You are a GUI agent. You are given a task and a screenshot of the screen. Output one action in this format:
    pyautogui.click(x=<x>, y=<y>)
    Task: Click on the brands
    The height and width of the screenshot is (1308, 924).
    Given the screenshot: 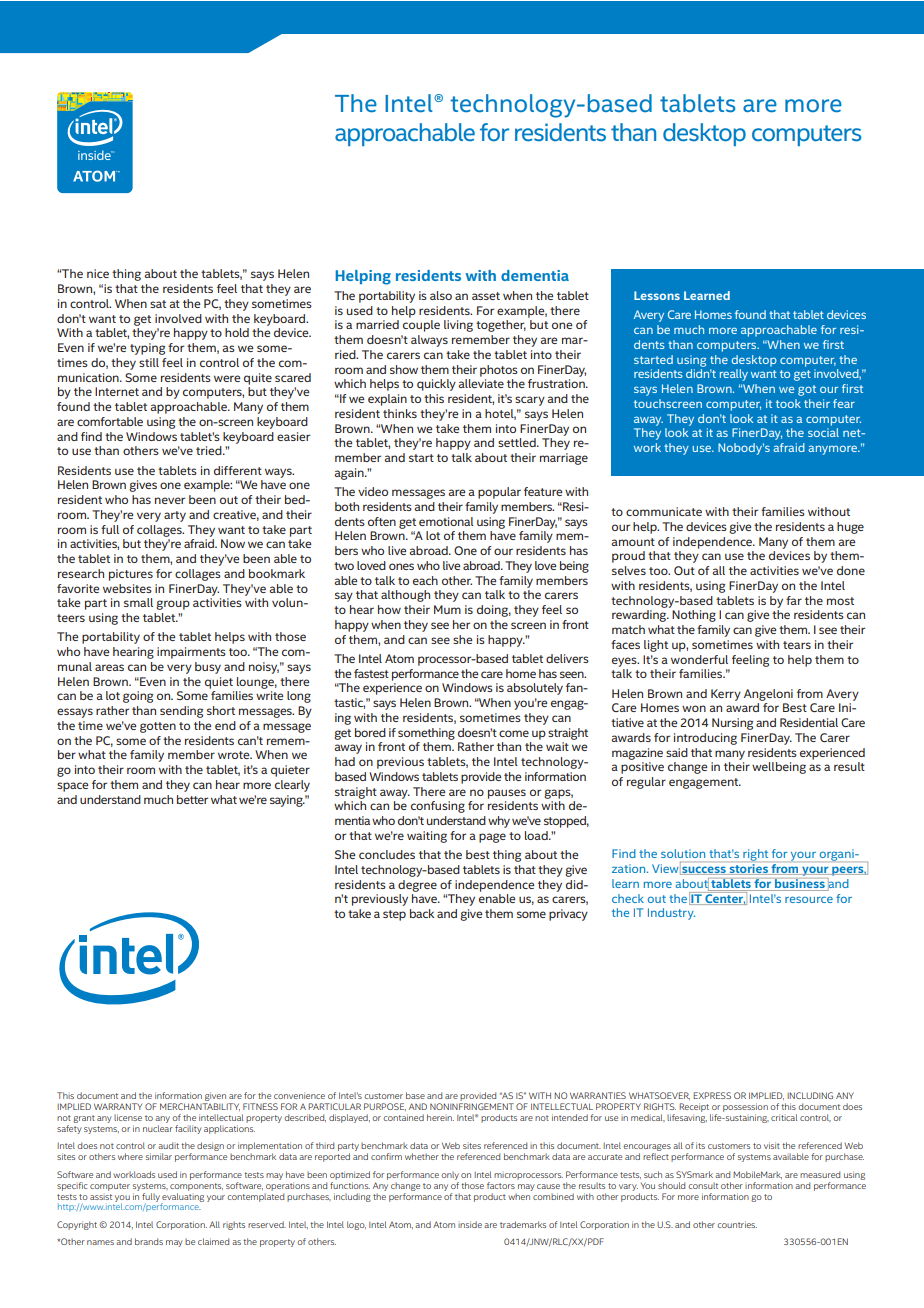 What is the action you would take?
    pyautogui.click(x=149, y=1241)
